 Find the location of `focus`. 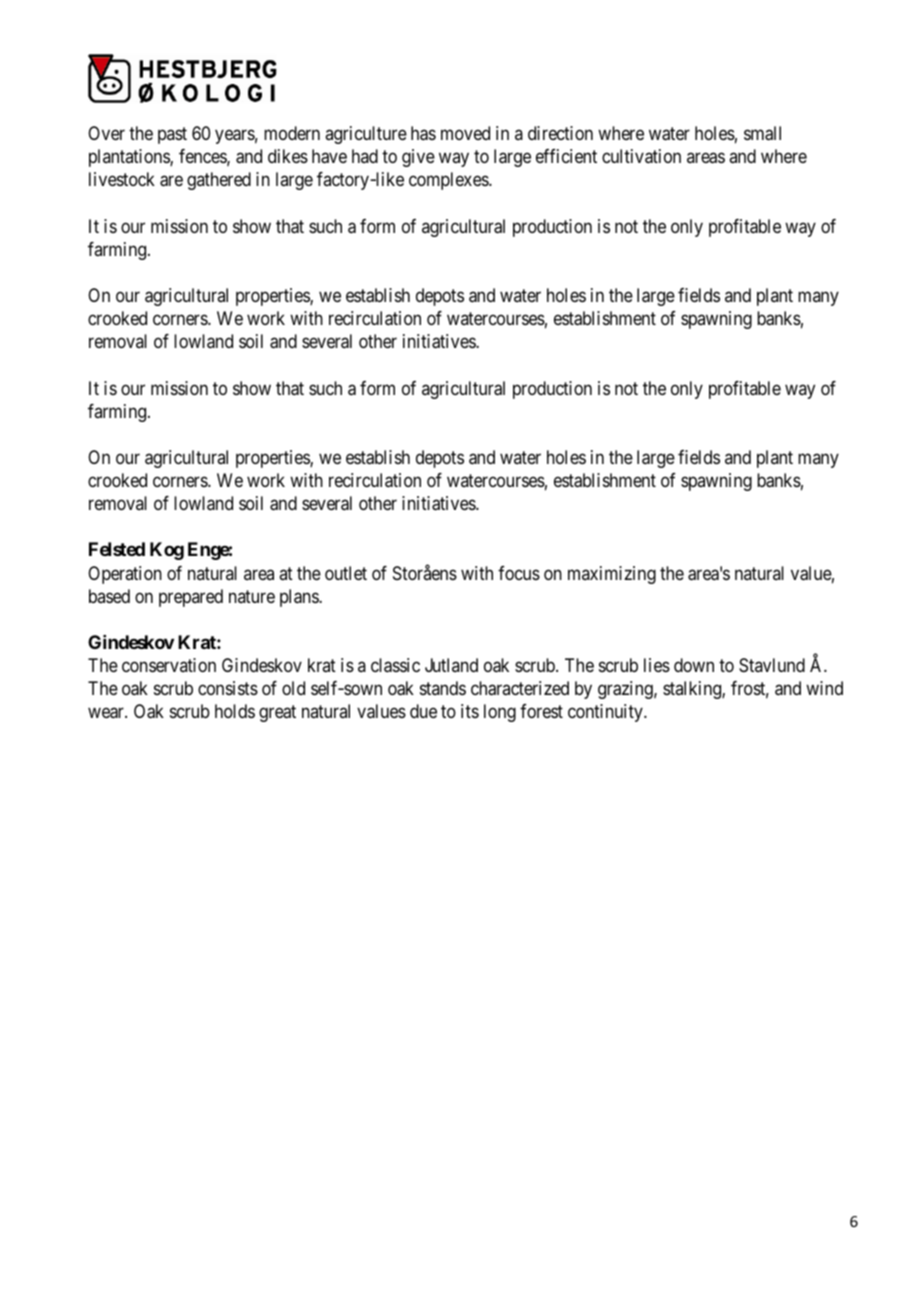

focus is located at coordinates (519, 573).
